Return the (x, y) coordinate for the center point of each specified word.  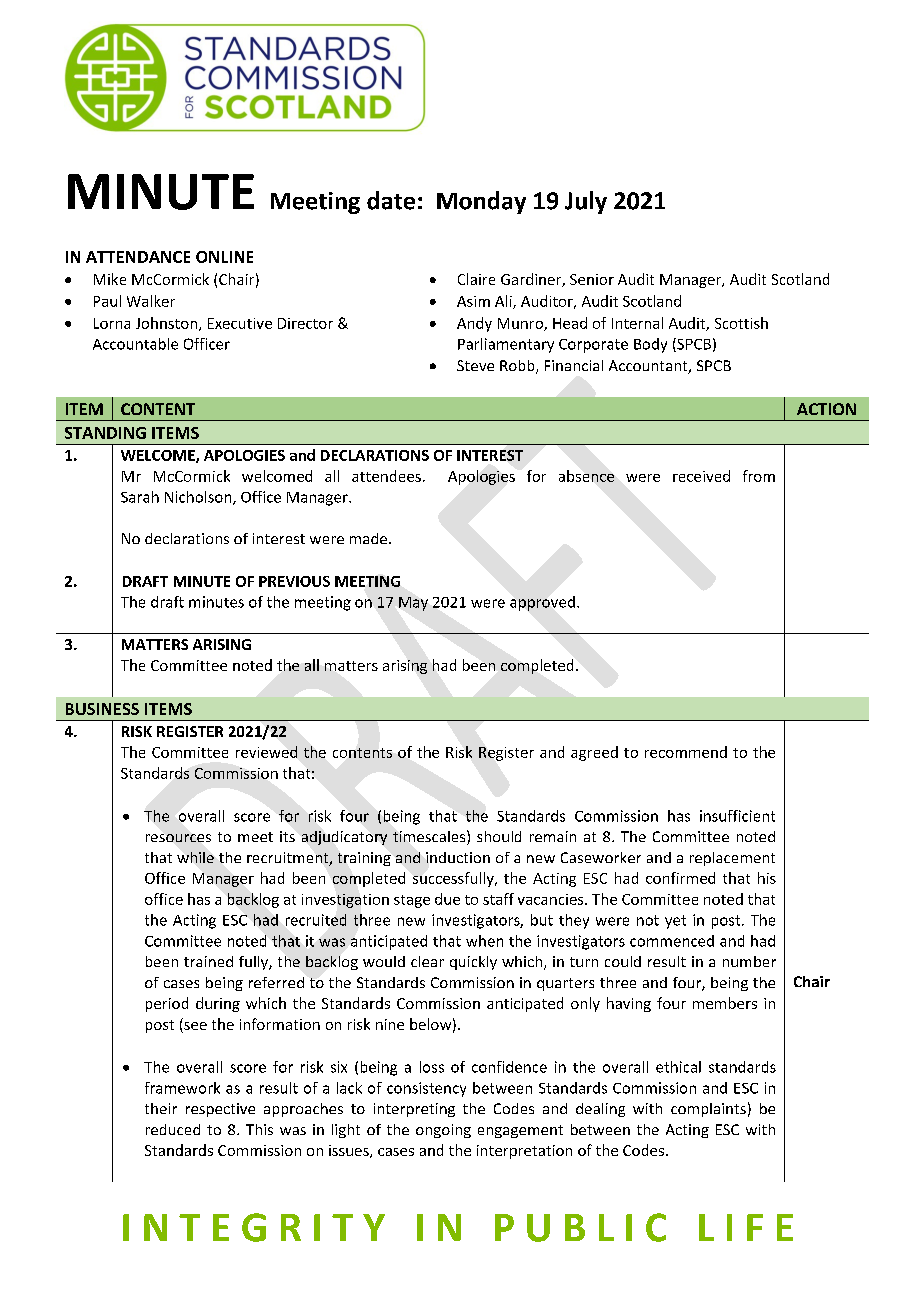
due (447, 899)
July (586, 202)
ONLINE (224, 257)
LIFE (746, 1227)
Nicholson (199, 498)
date (391, 200)
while (195, 857)
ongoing (443, 1131)
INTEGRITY (254, 1227)
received (701, 476)
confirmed (680, 878)
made (368, 538)
